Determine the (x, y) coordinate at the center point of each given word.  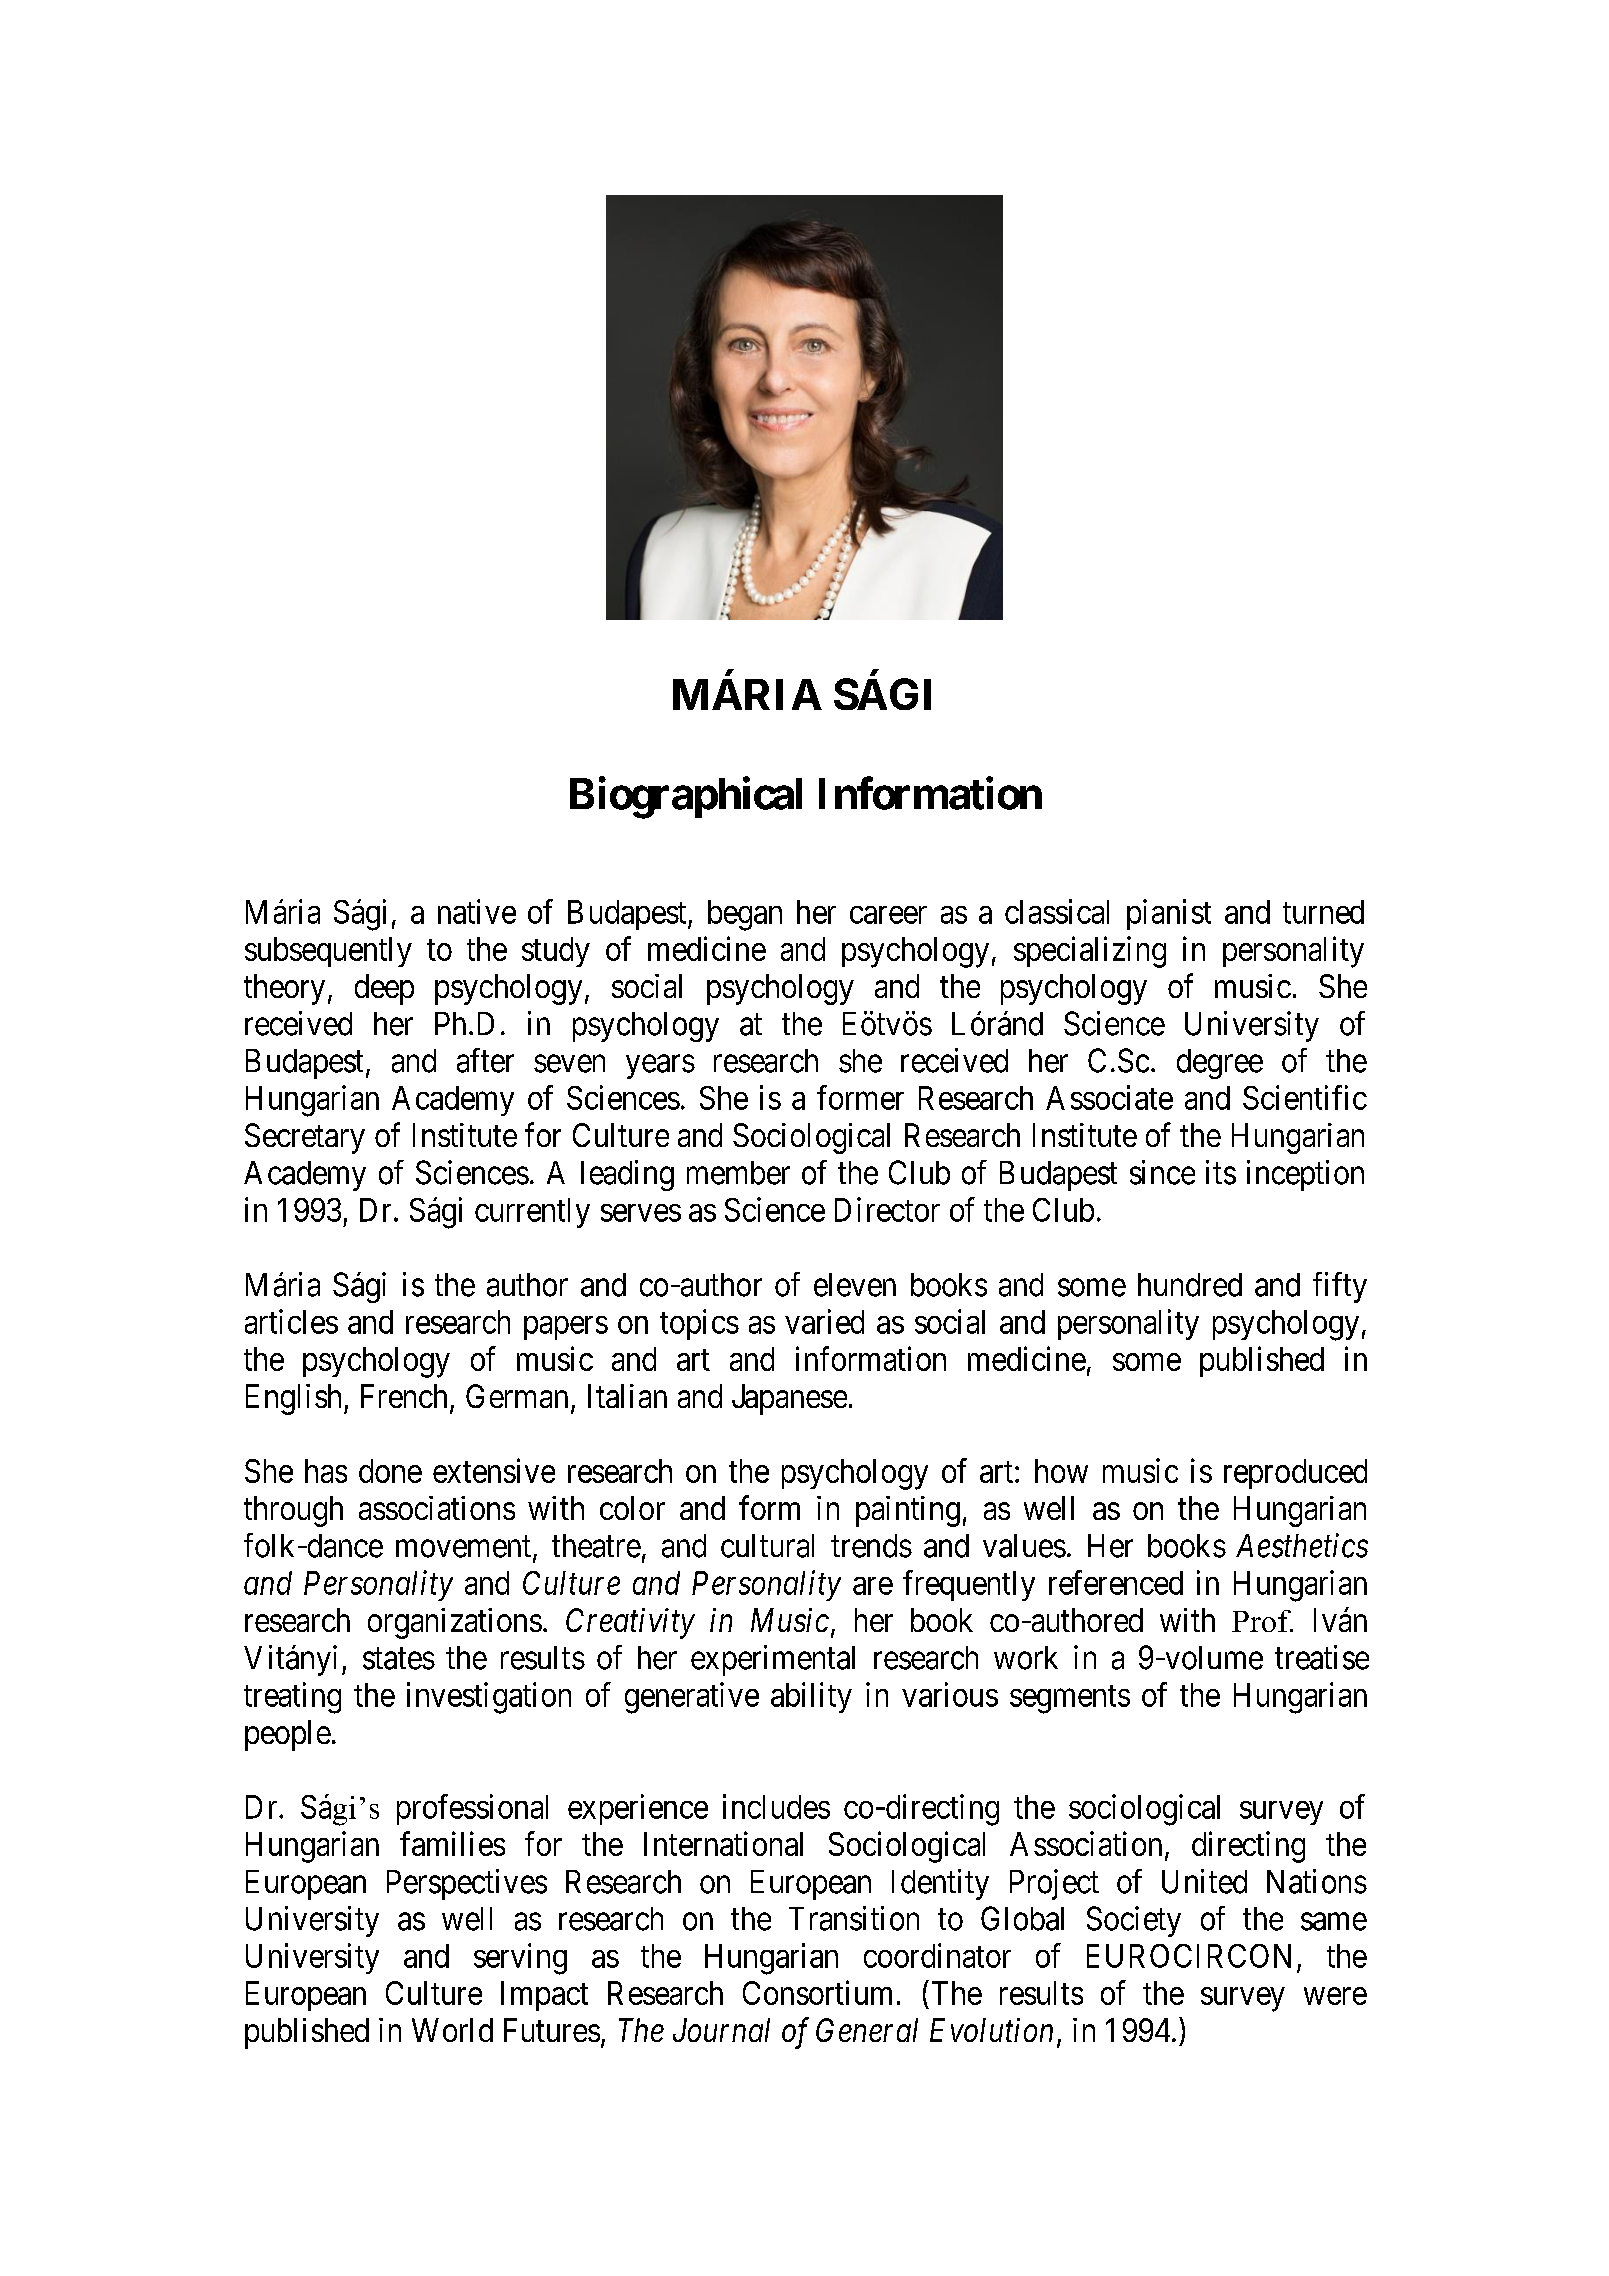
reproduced (1295, 1474)
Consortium (817, 1992)
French (404, 1396)
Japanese (789, 1399)
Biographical (686, 798)
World (452, 2030)
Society (1134, 1921)
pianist (1169, 914)
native (477, 911)
